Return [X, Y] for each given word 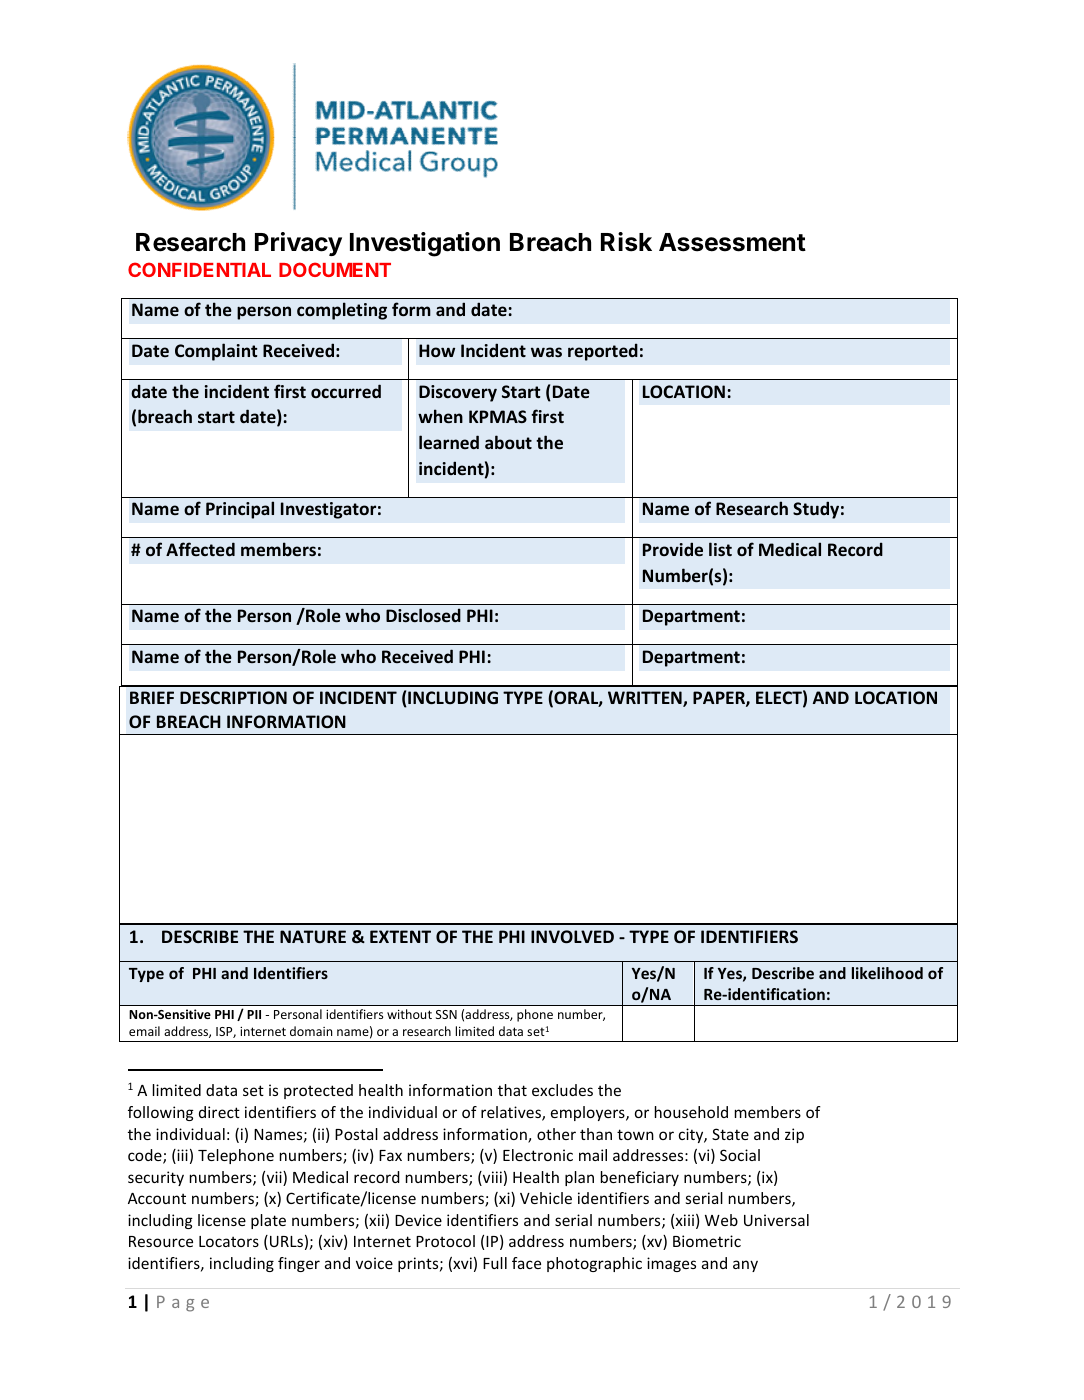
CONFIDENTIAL [199, 269]
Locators [229, 1241]
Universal [776, 1220]
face [526, 1263]
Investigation [425, 244]
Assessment [732, 242]
